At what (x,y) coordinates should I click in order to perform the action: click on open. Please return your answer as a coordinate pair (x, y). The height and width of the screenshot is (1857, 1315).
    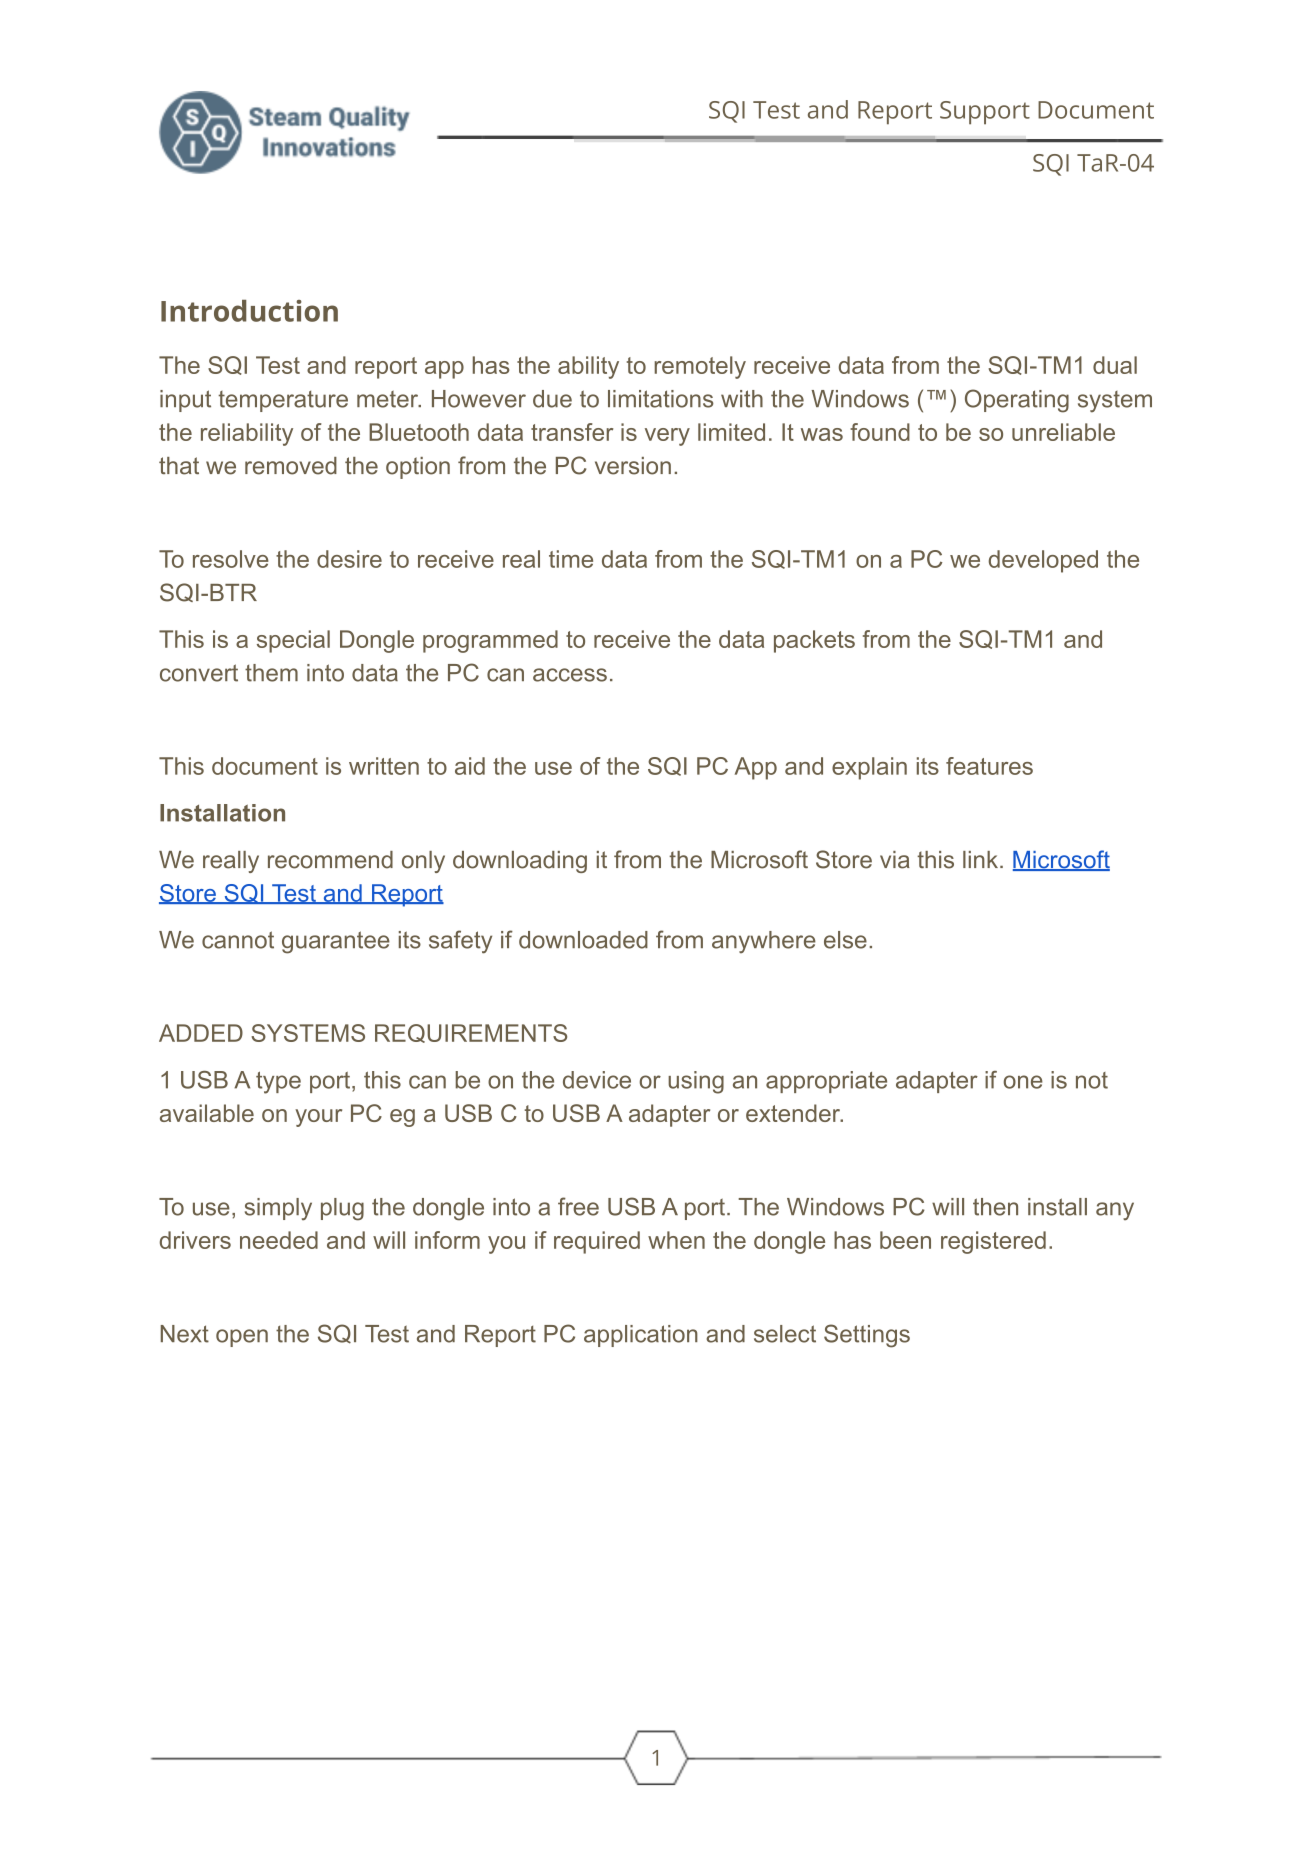
    Looking at the image, I should click on (242, 1338).
